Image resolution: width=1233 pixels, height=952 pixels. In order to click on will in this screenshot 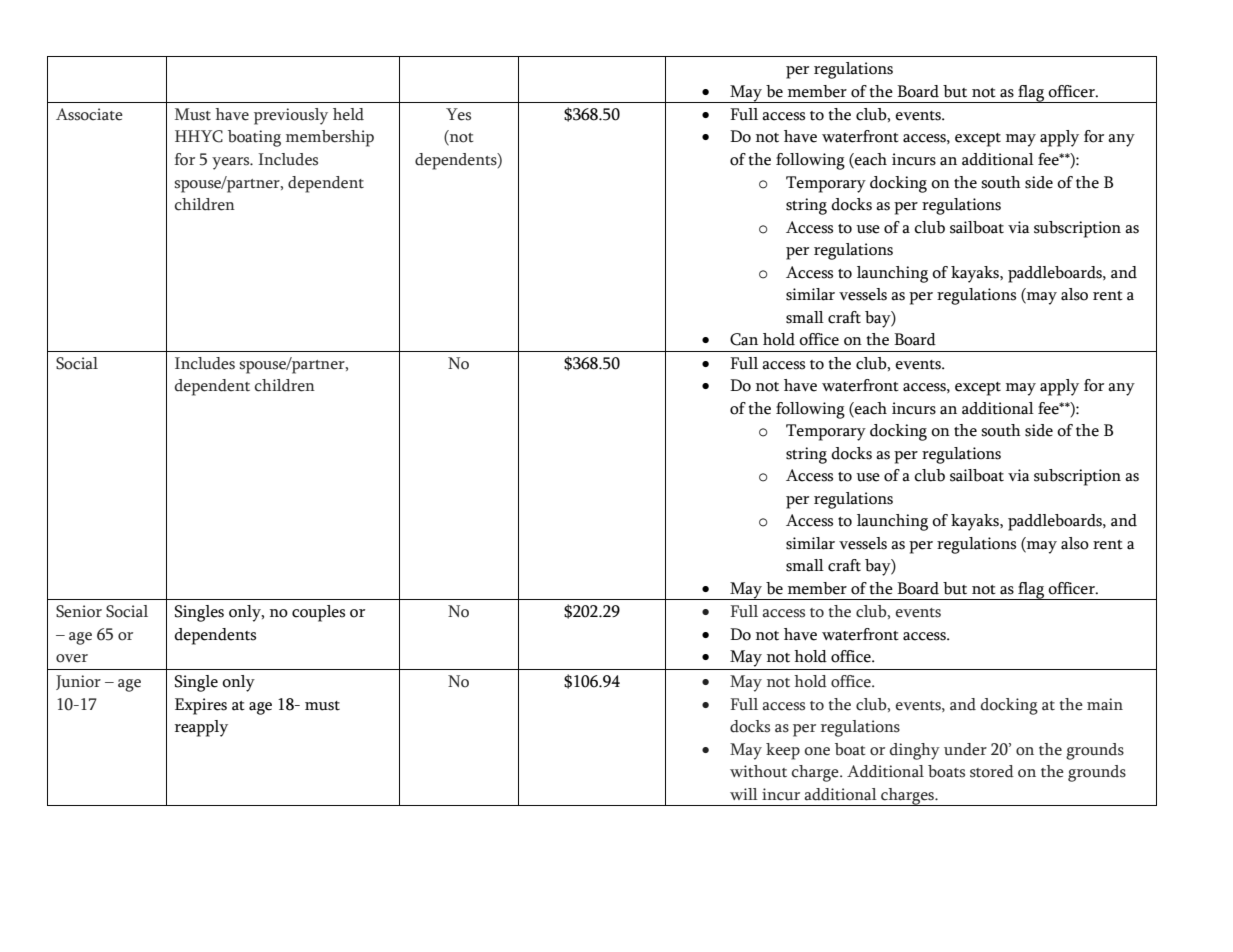, I will do `click(744, 794)`.
